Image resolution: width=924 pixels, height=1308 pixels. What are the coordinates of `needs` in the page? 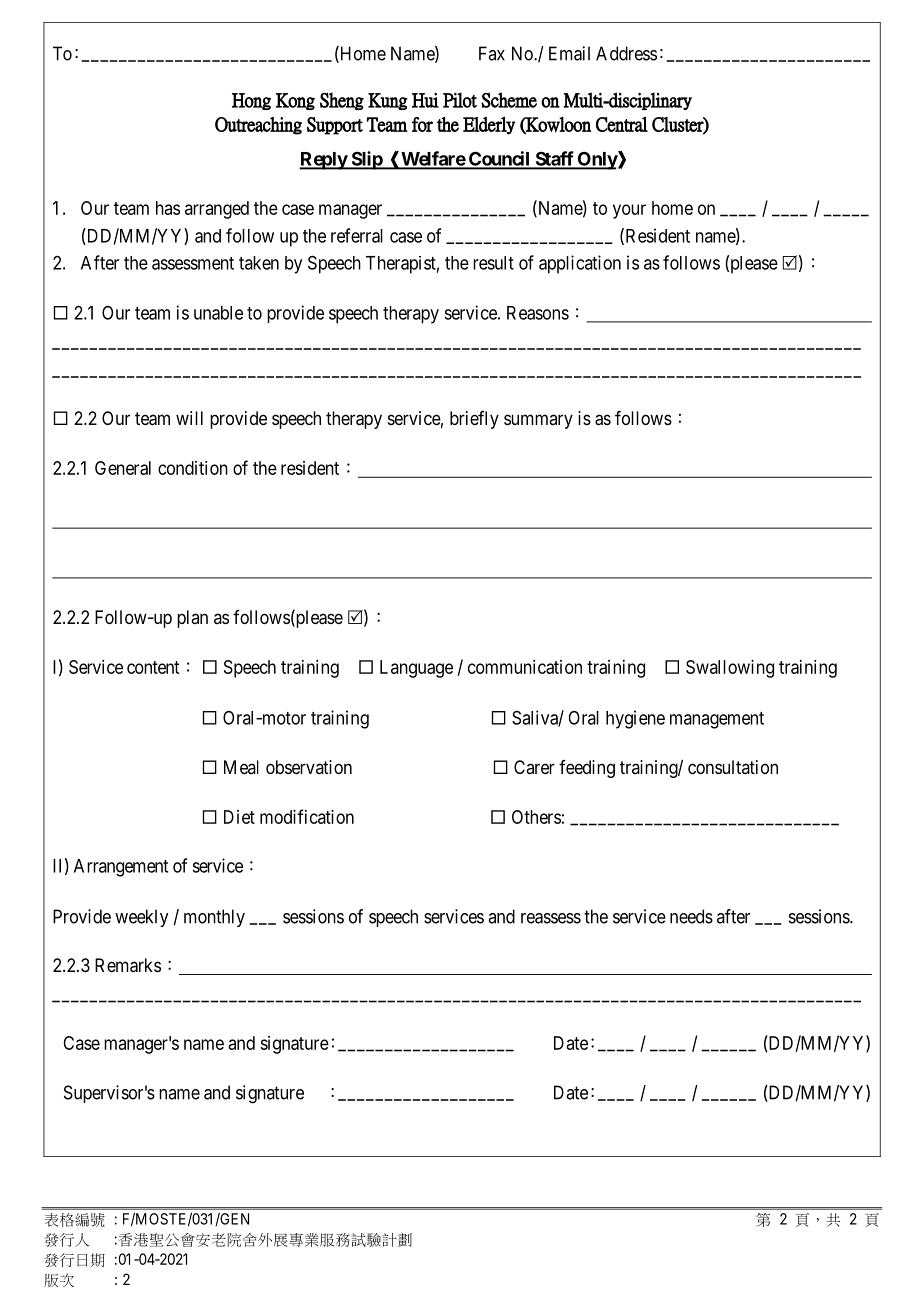 It's located at (691, 916).
